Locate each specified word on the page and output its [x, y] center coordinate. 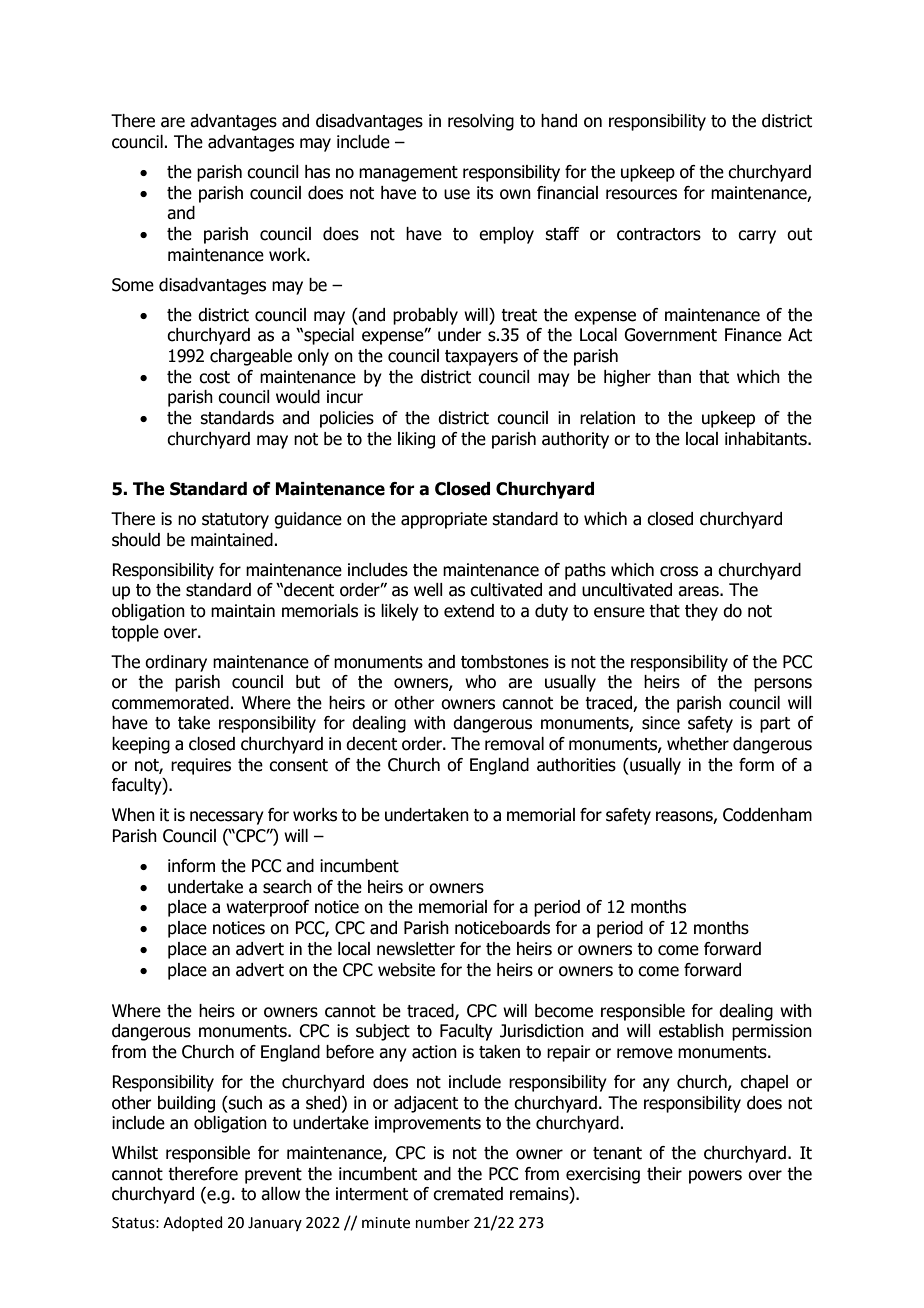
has [317, 172]
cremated [468, 1194]
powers [715, 1177]
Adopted [193, 1223]
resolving [481, 122]
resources [641, 194]
